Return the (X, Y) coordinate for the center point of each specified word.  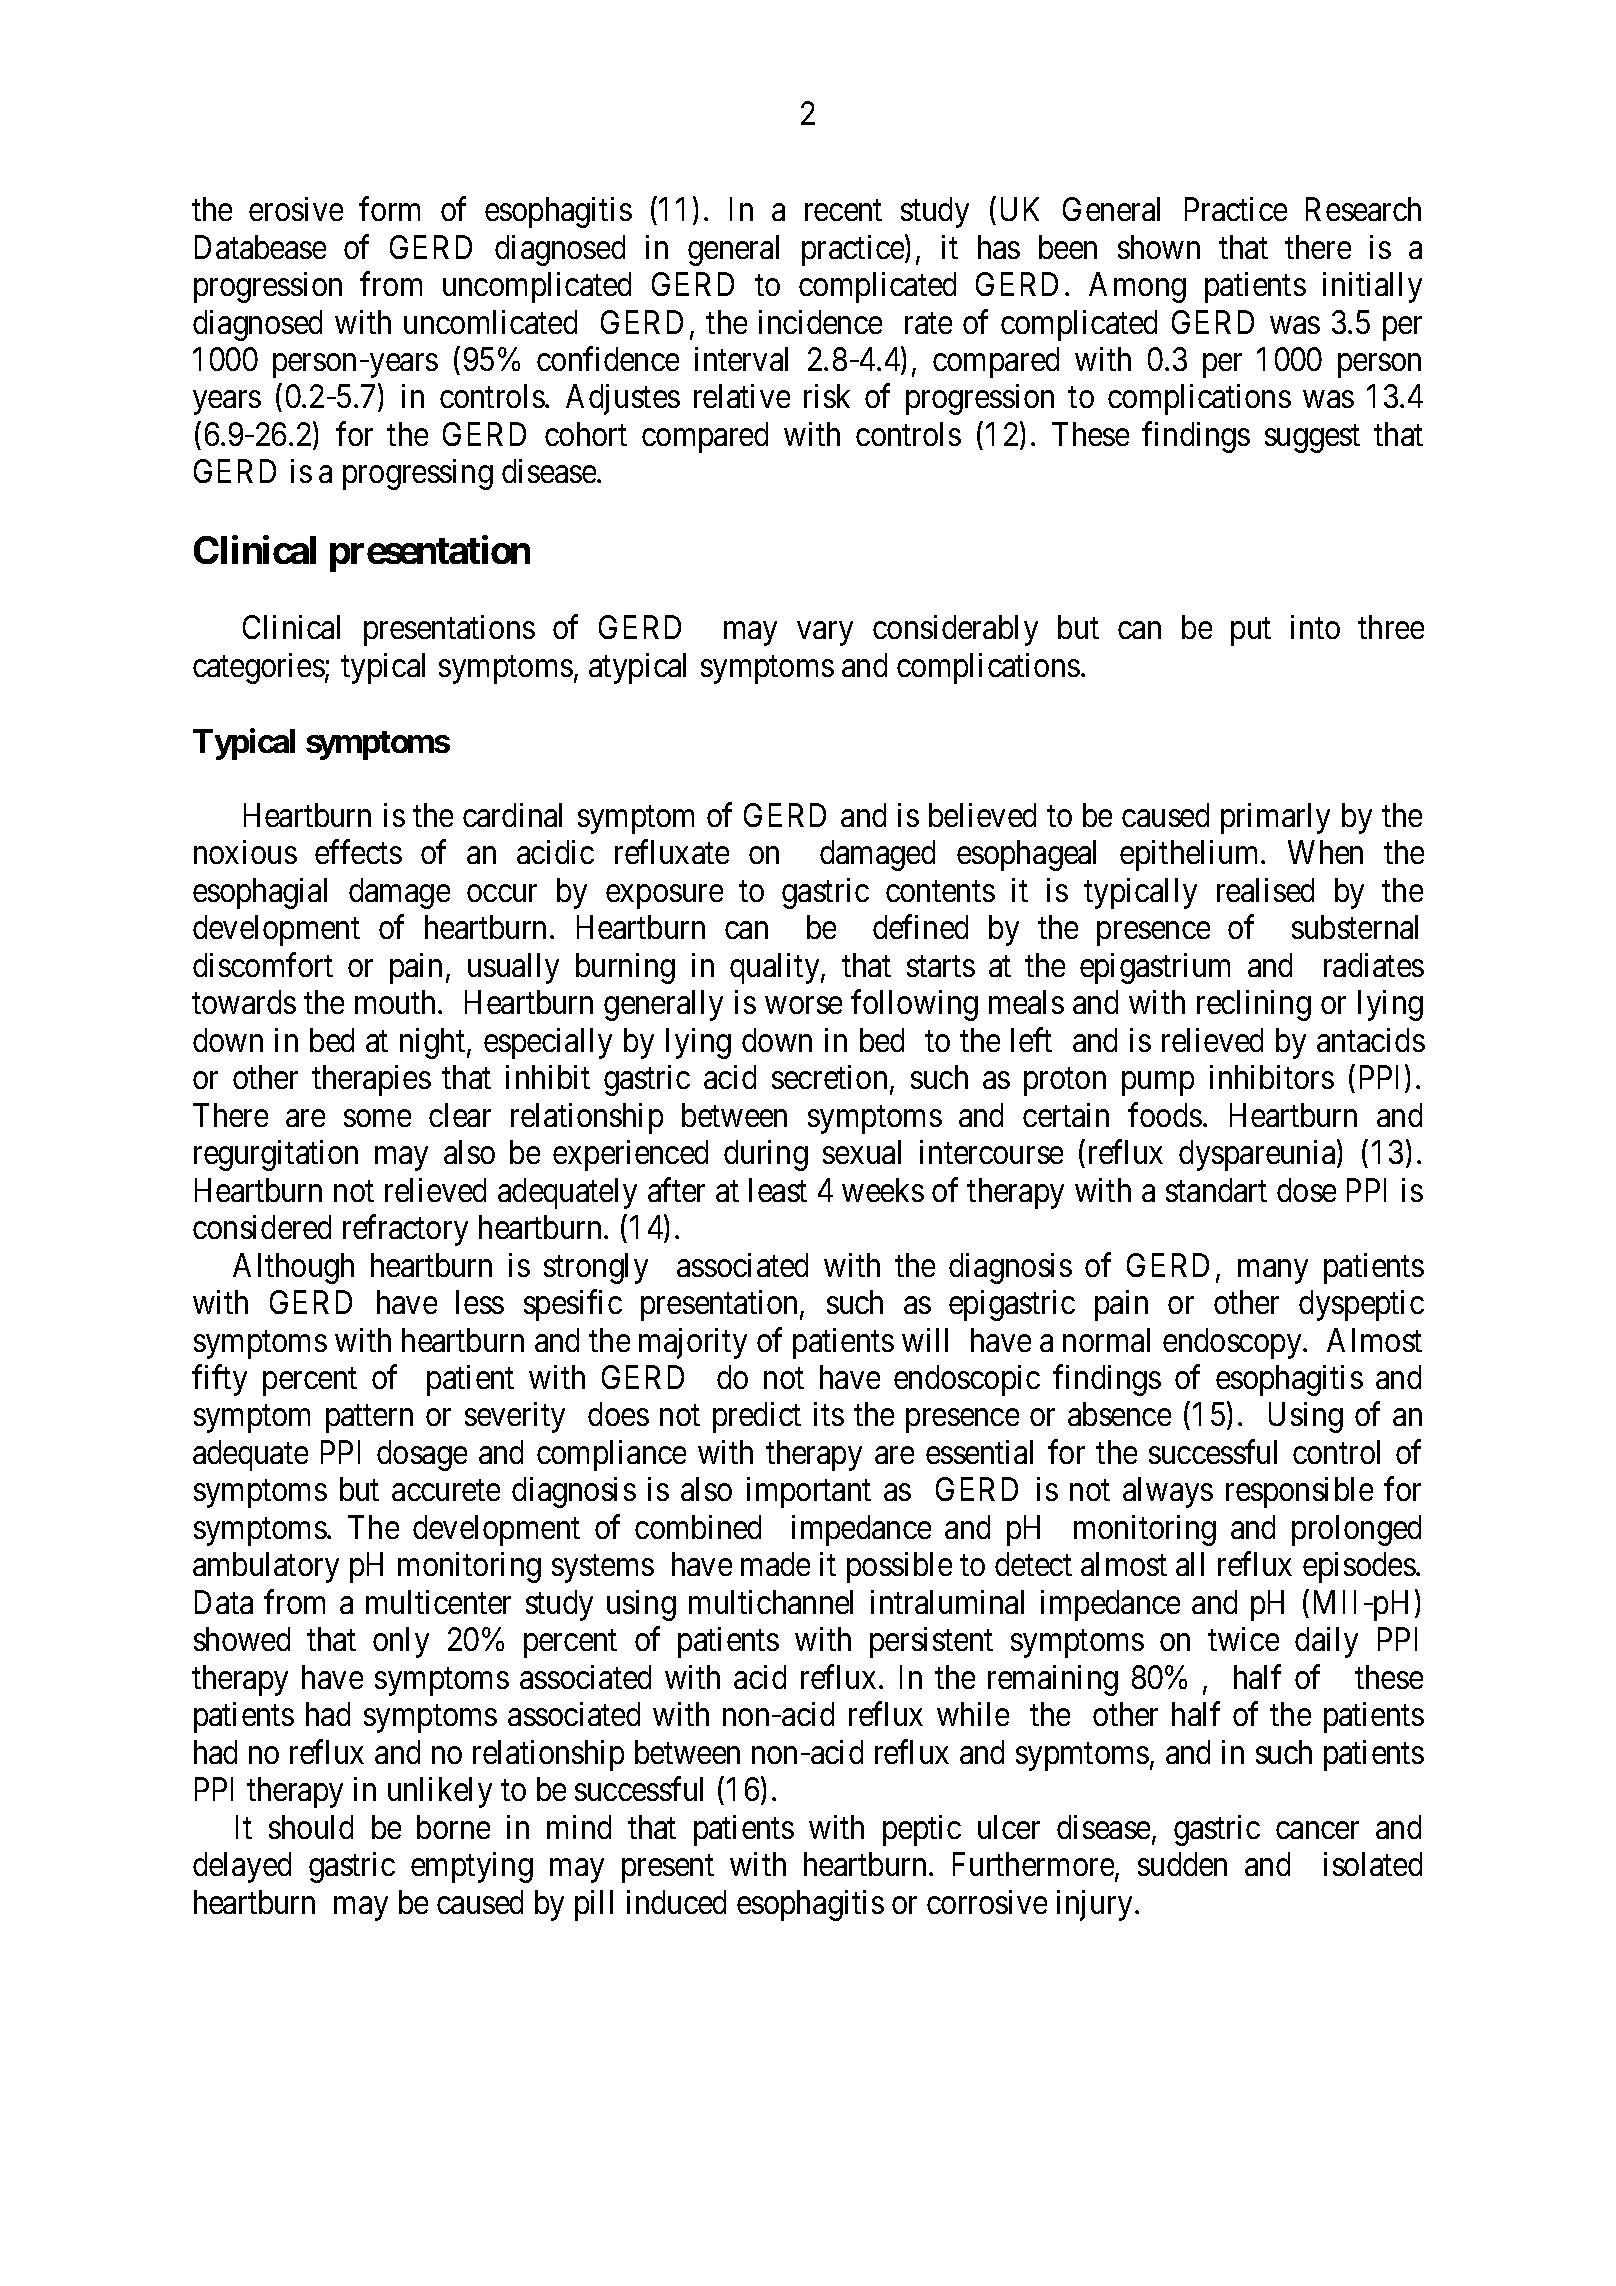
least (778, 1190)
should (311, 1827)
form (389, 209)
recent (843, 210)
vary (825, 634)
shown (1159, 247)
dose (1306, 1190)
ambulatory (266, 1567)
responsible (1299, 1492)
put (1251, 632)
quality (776, 968)
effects (358, 852)
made (775, 1564)
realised (1265, 890)
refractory (405, 1230)
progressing (418, 474)
